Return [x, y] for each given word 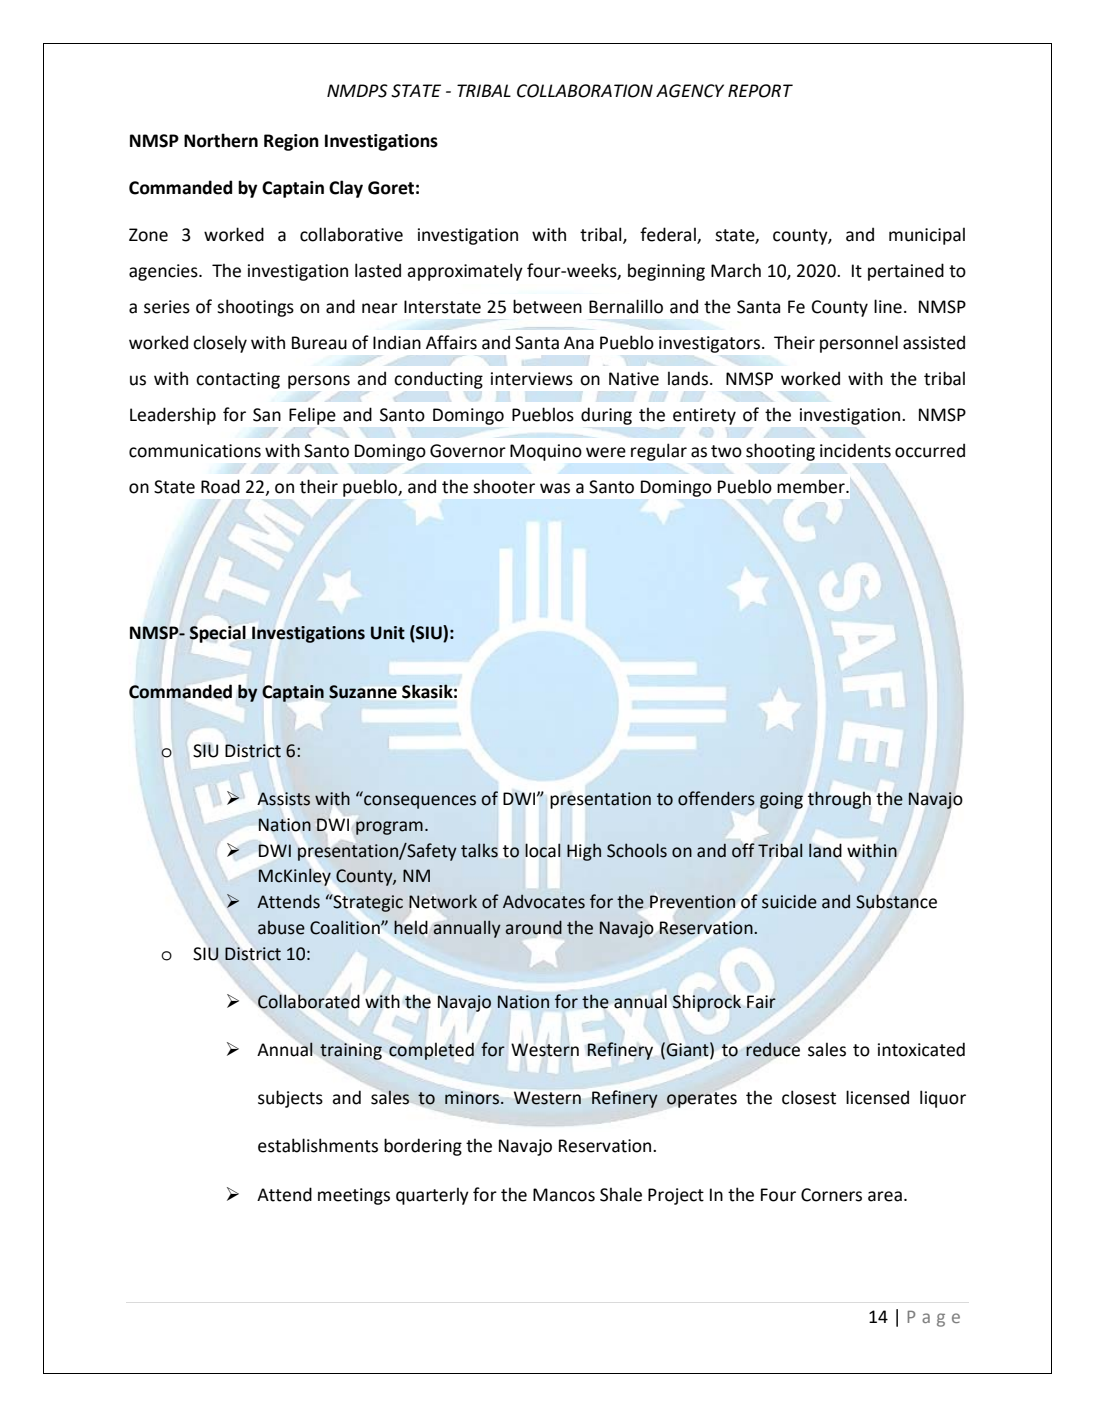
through [839, 800]
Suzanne [363, 692]
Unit [388, 633]
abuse [281, 928]
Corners [831, 1195]
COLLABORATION [585, 91]
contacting [238, 380]
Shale [621, 1194]
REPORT [760, 91]
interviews [532, 379]
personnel [859, 344]
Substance [896, 901]
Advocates [544, 902]
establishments [318, 1145]
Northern [221, 140]
